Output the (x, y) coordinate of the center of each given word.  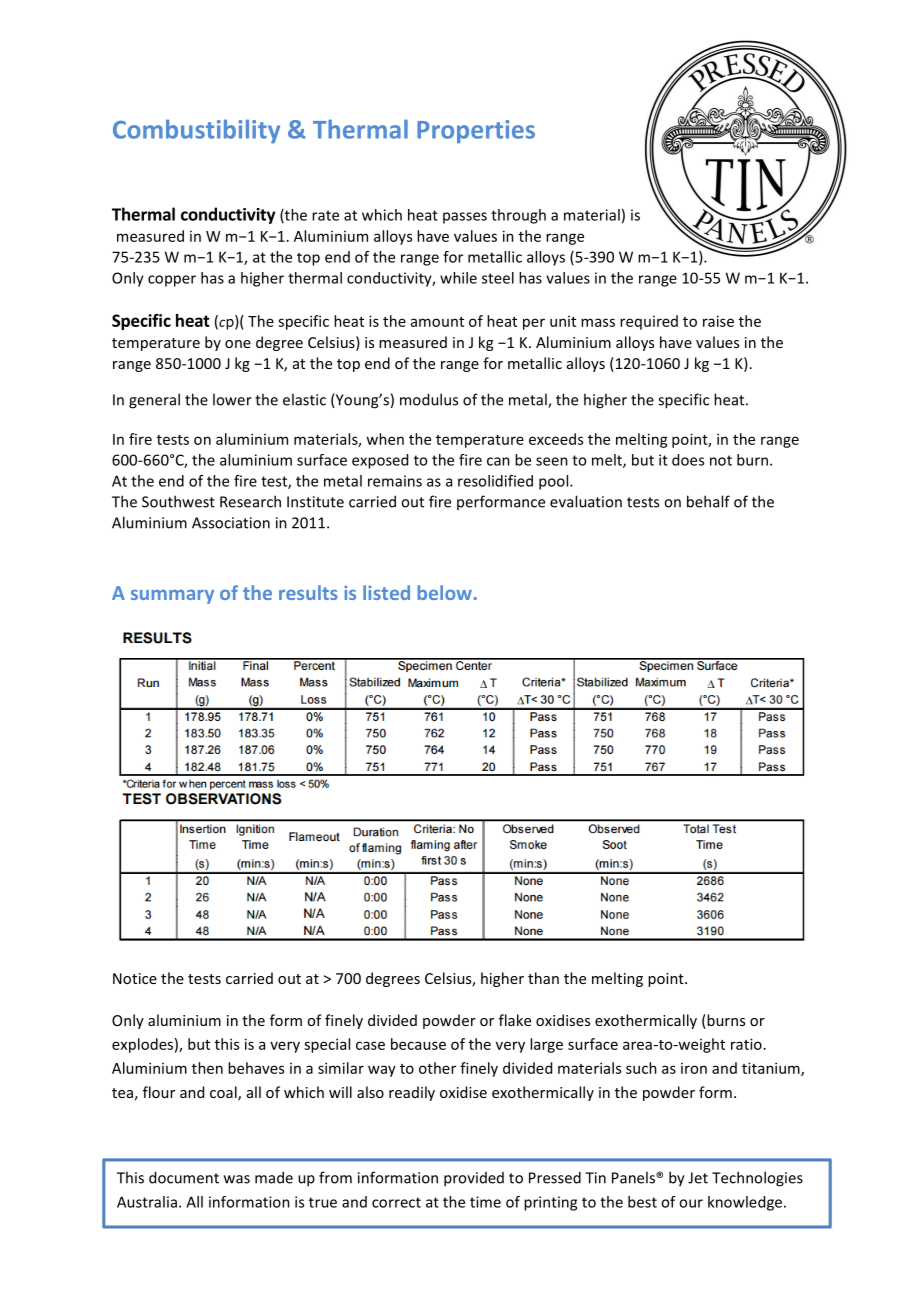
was (237, 1179)
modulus (429, 399)
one (238, 344)
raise (718, 321)
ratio (746, 1044)
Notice (135, 978)
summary (172, 596)
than (543, 978)
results (308, 592)
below (445, 592)
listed (386, 592)
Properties (476, 132)
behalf (708, 501)
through (518, 216)
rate (325, 215)
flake (515, 1020)
